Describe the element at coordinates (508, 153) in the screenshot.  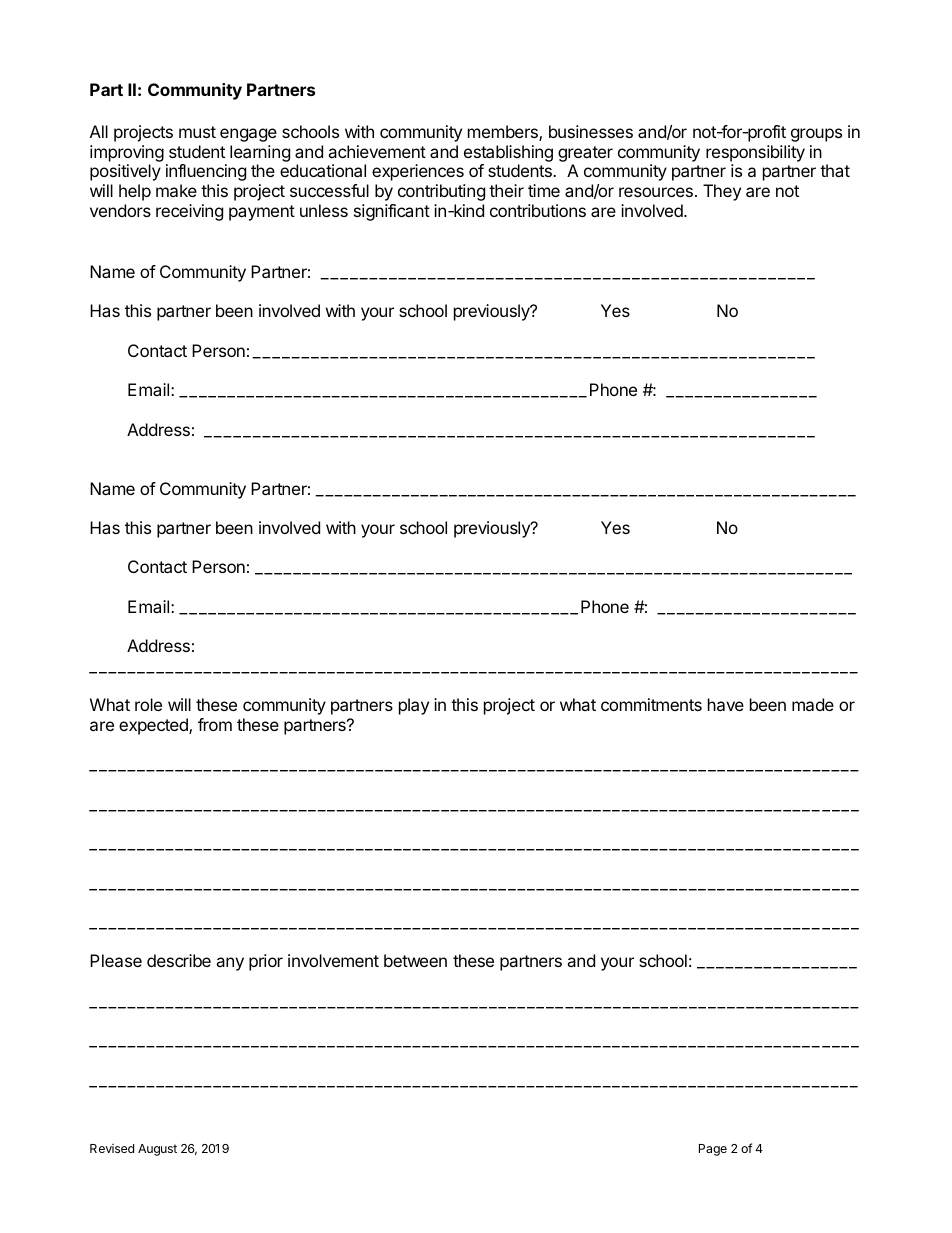
I see `establishing` at that location.
